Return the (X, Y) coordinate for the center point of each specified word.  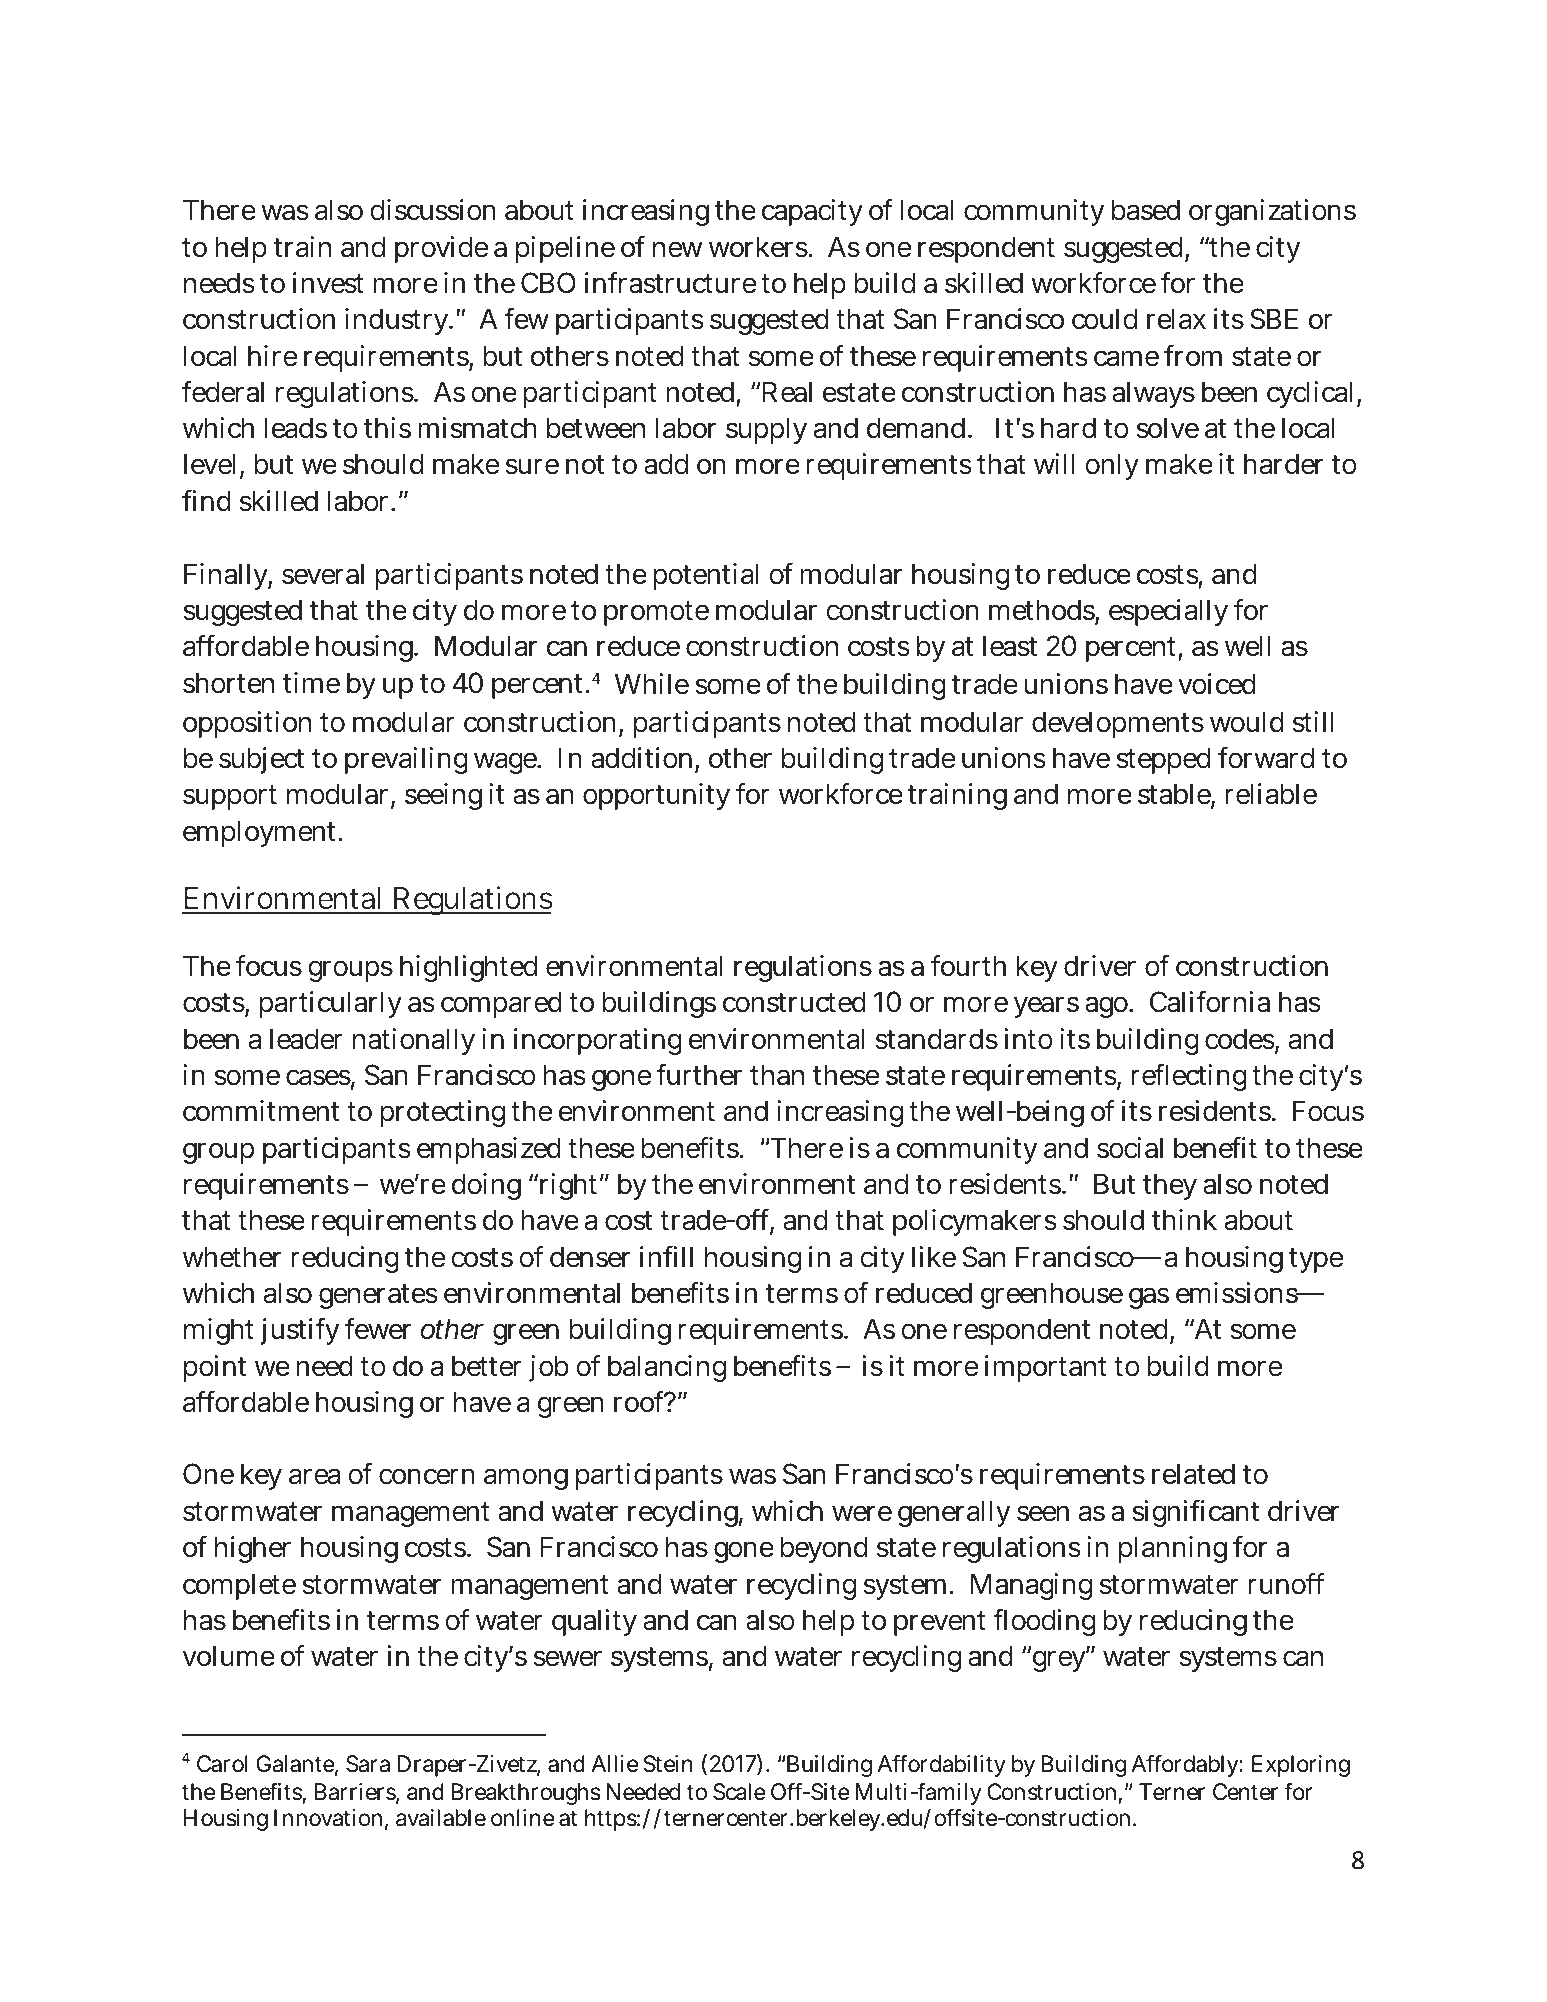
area (314, 1477)
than (777, 1075)
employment (261, 833)
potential (706, 576)
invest (328, 283)
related (1193, 1474)
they (1170, 1186)
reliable (1271, 794)
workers (759, 247)
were (862, 1513)
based (1146, 210)
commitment (261, 1111)
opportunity (656, 796)
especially (1168, 612)
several (323, 574)
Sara (368, 1764)
